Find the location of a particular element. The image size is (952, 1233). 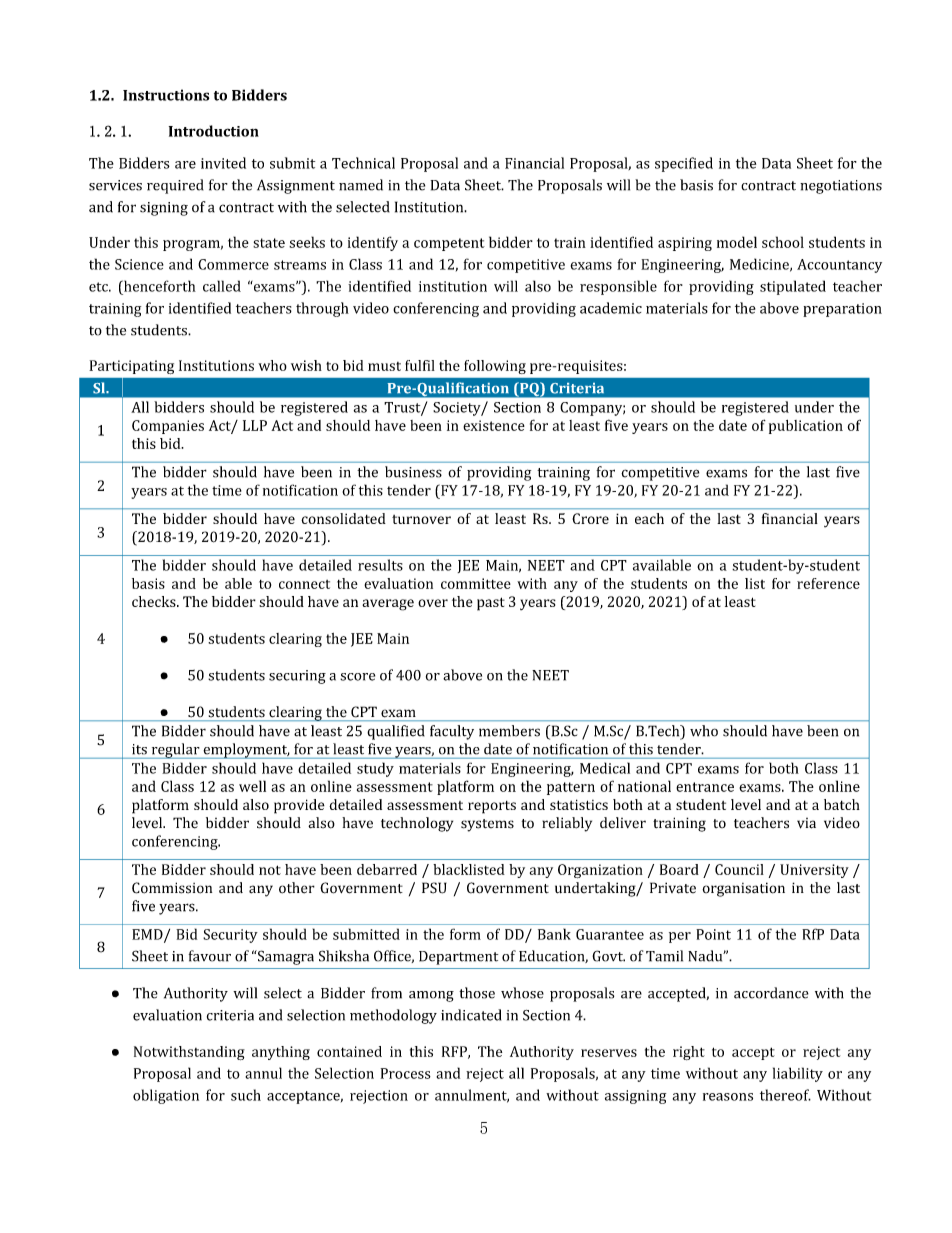

named is located at coordinates (361, 185).
